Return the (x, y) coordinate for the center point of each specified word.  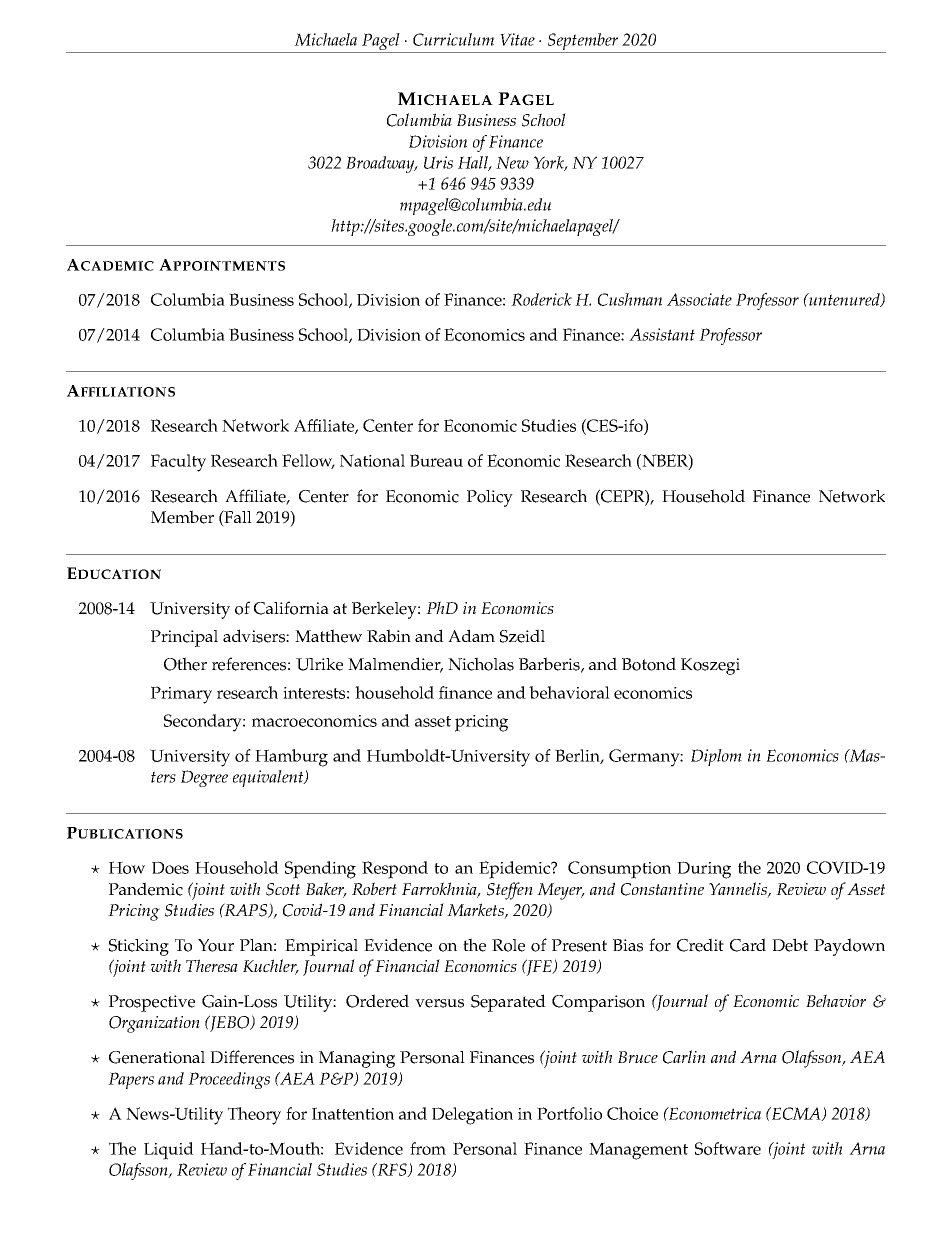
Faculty (178, 463)
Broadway (381, 164)
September (583, 43)
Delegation (472, 1116)
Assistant (662, 334)
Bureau (436, 460)
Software (728, 1148)
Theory (254, 1116)
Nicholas (481, 664)
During (704, 870)
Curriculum (453, 39)
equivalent (269, 778)
